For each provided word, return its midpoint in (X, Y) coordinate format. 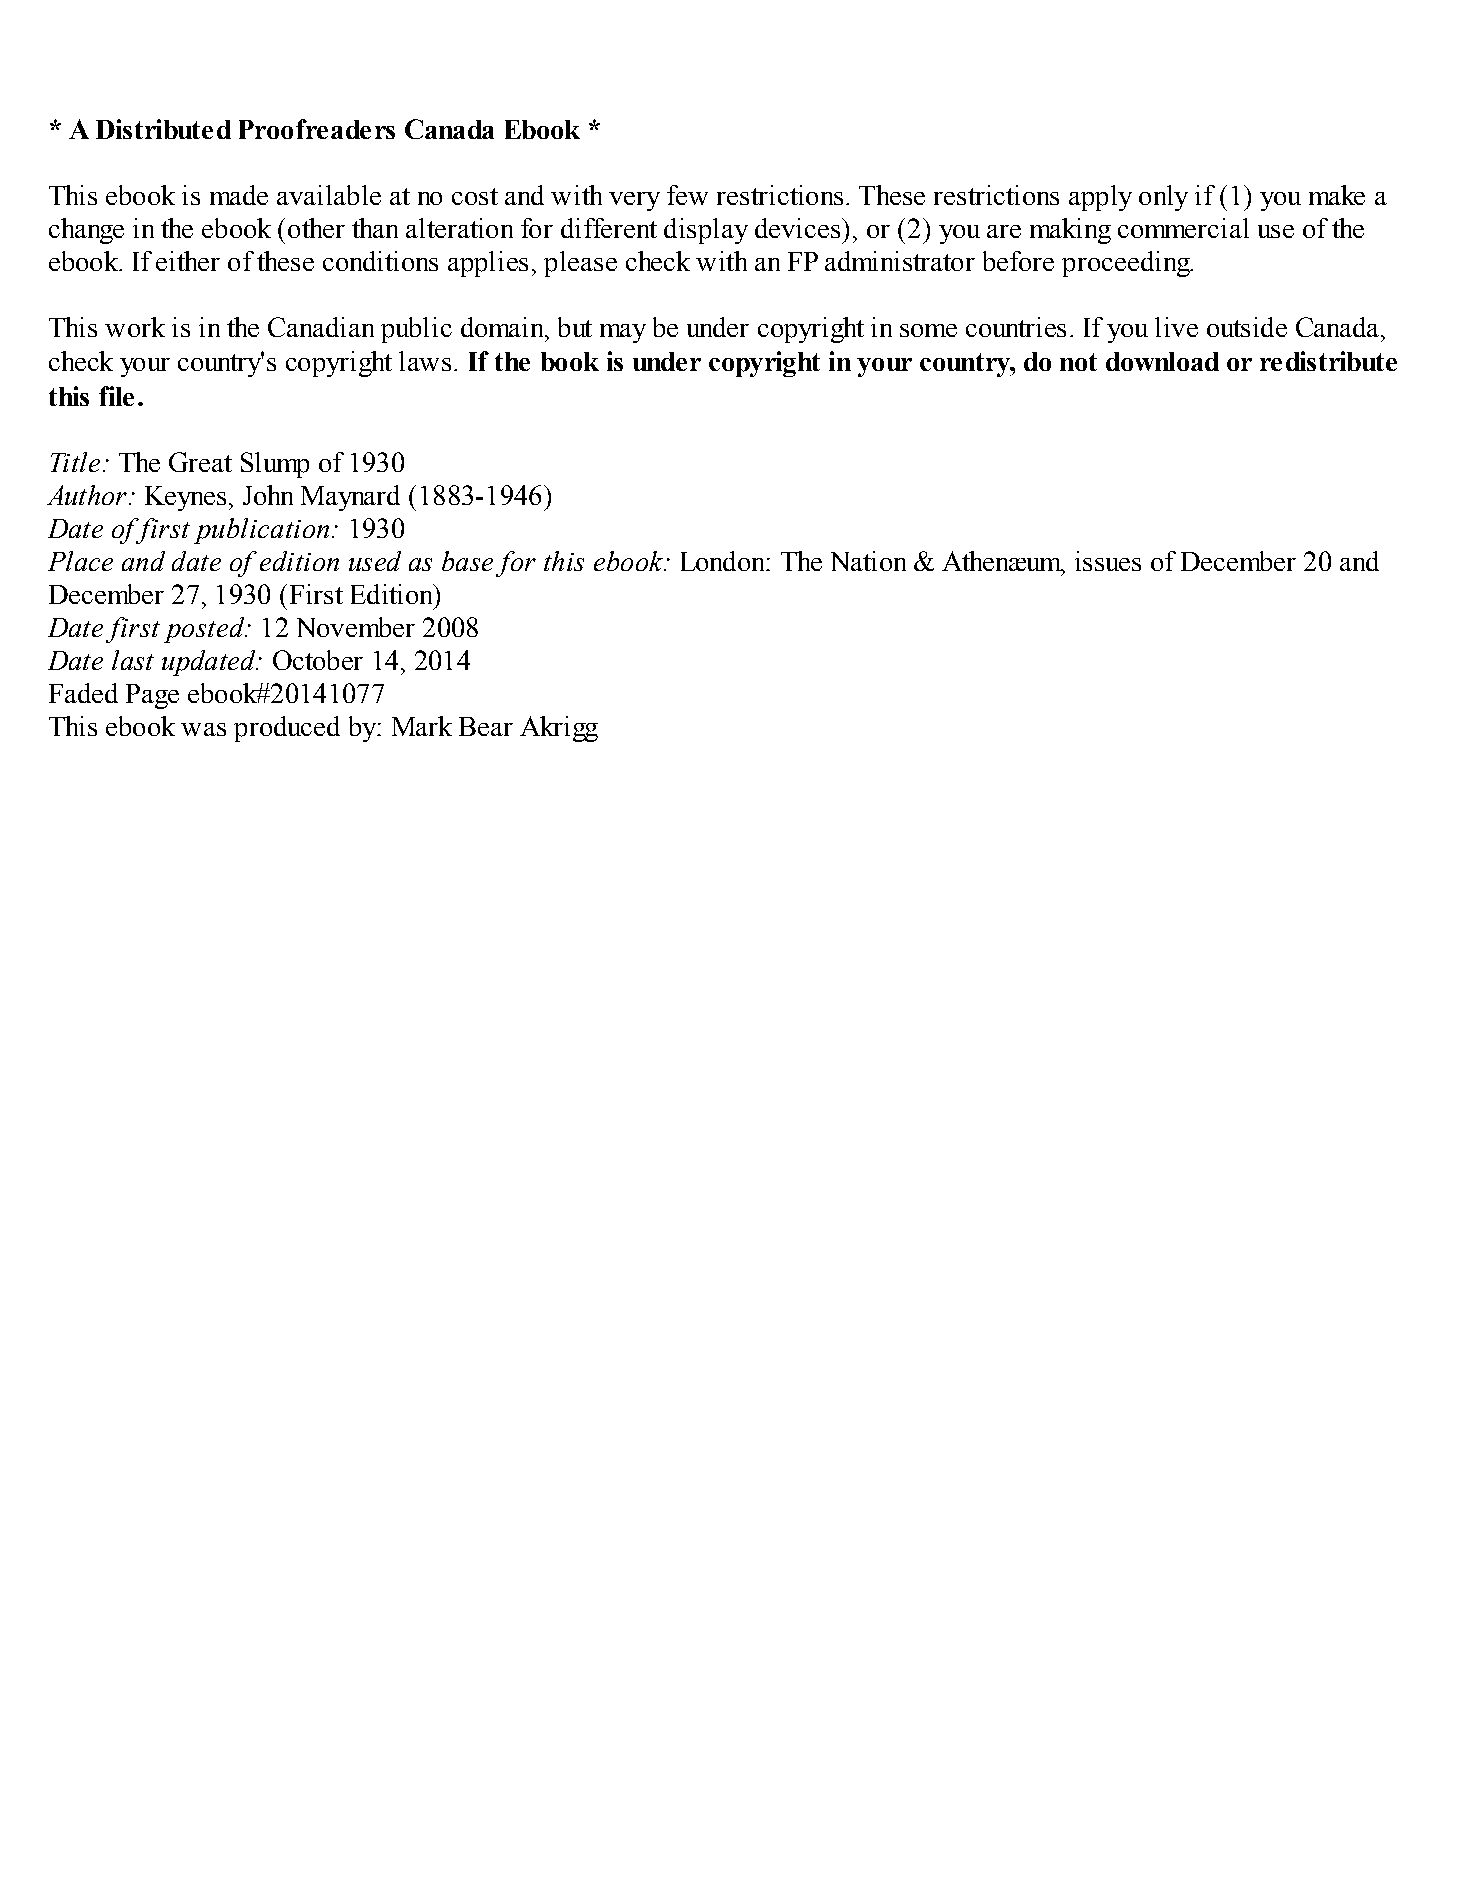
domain (504, 327)
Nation (868, 561)
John (268, 495)
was (203, 729)
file (116, 396)
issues (1108, 561)
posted (205, 630)
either (188, 261)
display (706, 231)
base (467, 561)
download (1162, 361)
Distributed (163, 129)
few (687, 195)
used (375, 561)
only (1163, 198)
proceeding (1127, 264)
